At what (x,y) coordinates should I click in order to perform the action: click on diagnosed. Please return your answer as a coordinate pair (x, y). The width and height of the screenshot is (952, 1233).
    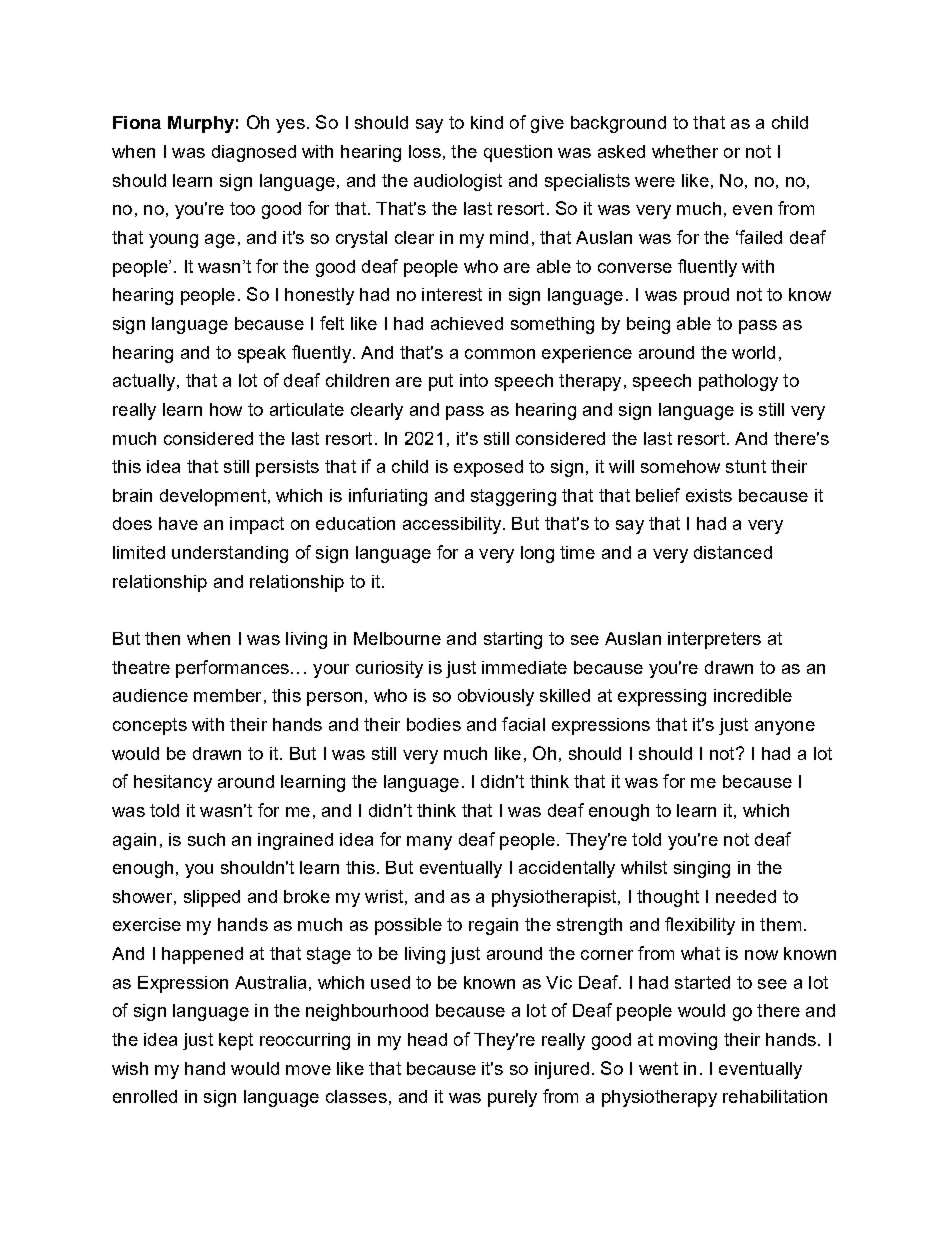
    Looking at the image, I should click on (254, 153).
